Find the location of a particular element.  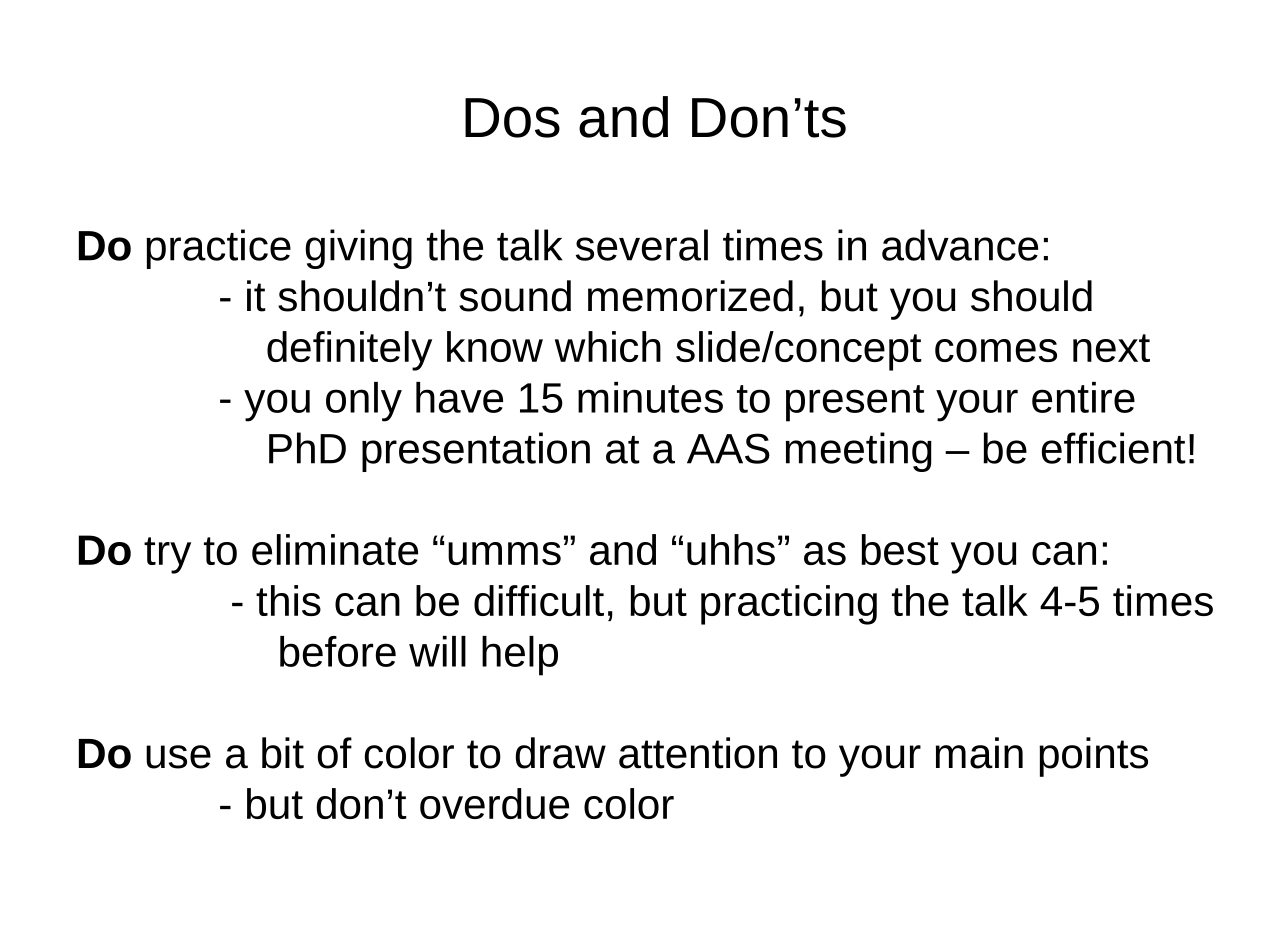

Dos is located at coordinates (512, 118).
